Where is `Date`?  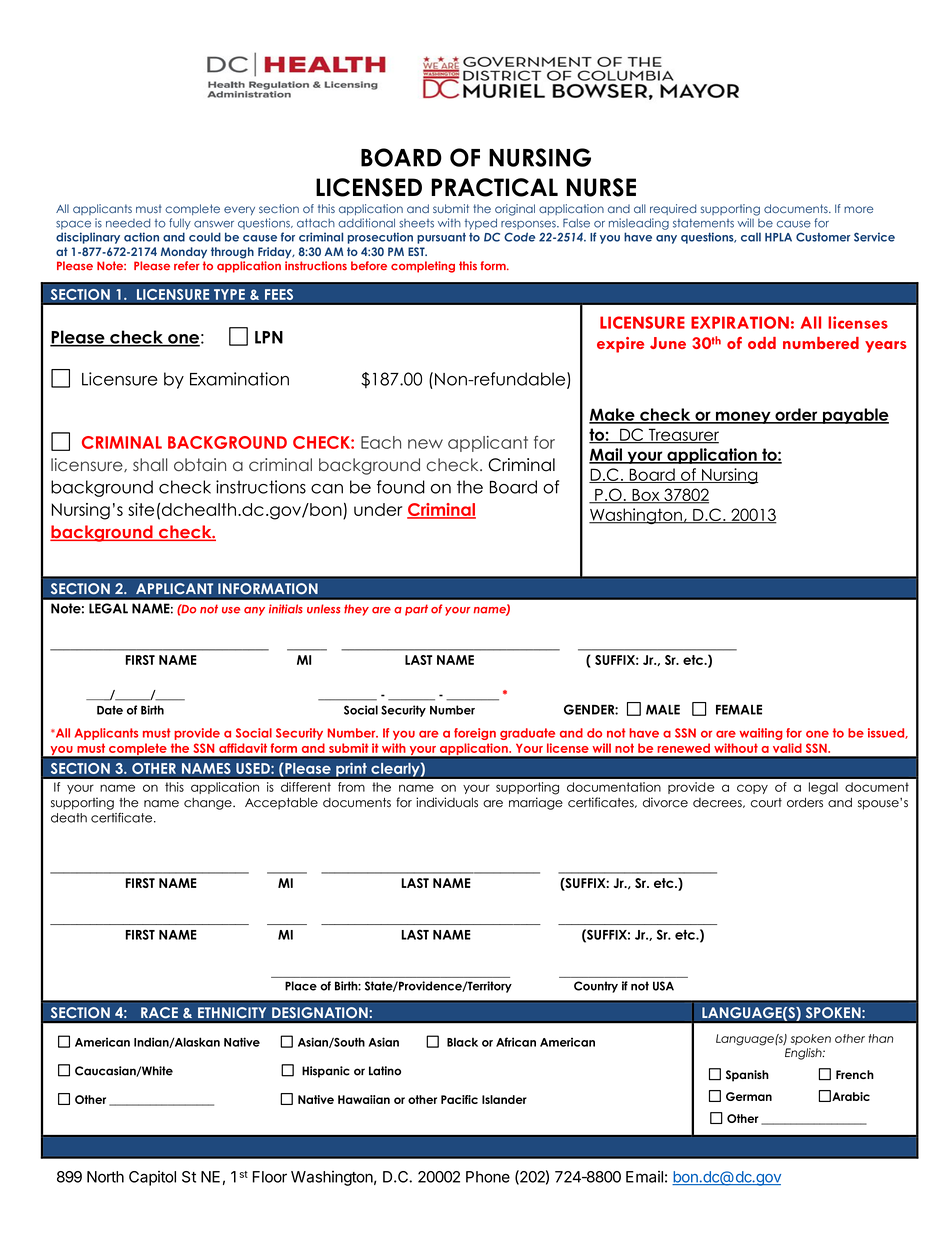 Date is located at coordinates (110, 710).
